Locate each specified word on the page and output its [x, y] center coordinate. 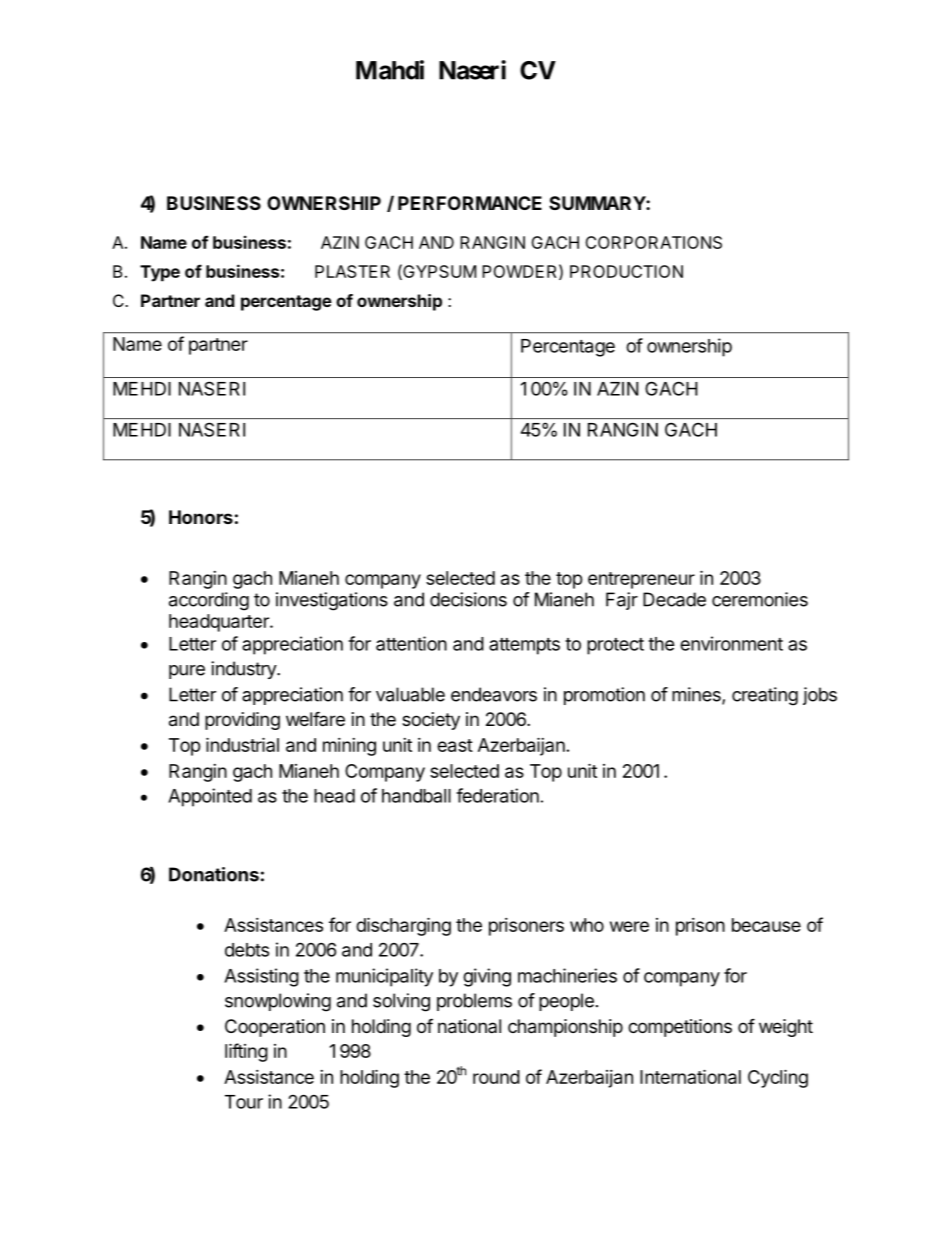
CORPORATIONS [653, 242]
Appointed [210, 797]
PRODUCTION [626, 271]
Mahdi [390, 70]
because [766, 925]
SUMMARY [598, 203]
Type [160, 273]
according [209, 601]
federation [497, 795]
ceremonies [760, 599]
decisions [468, 599]
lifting [246, 1052]
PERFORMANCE [470, 203]
